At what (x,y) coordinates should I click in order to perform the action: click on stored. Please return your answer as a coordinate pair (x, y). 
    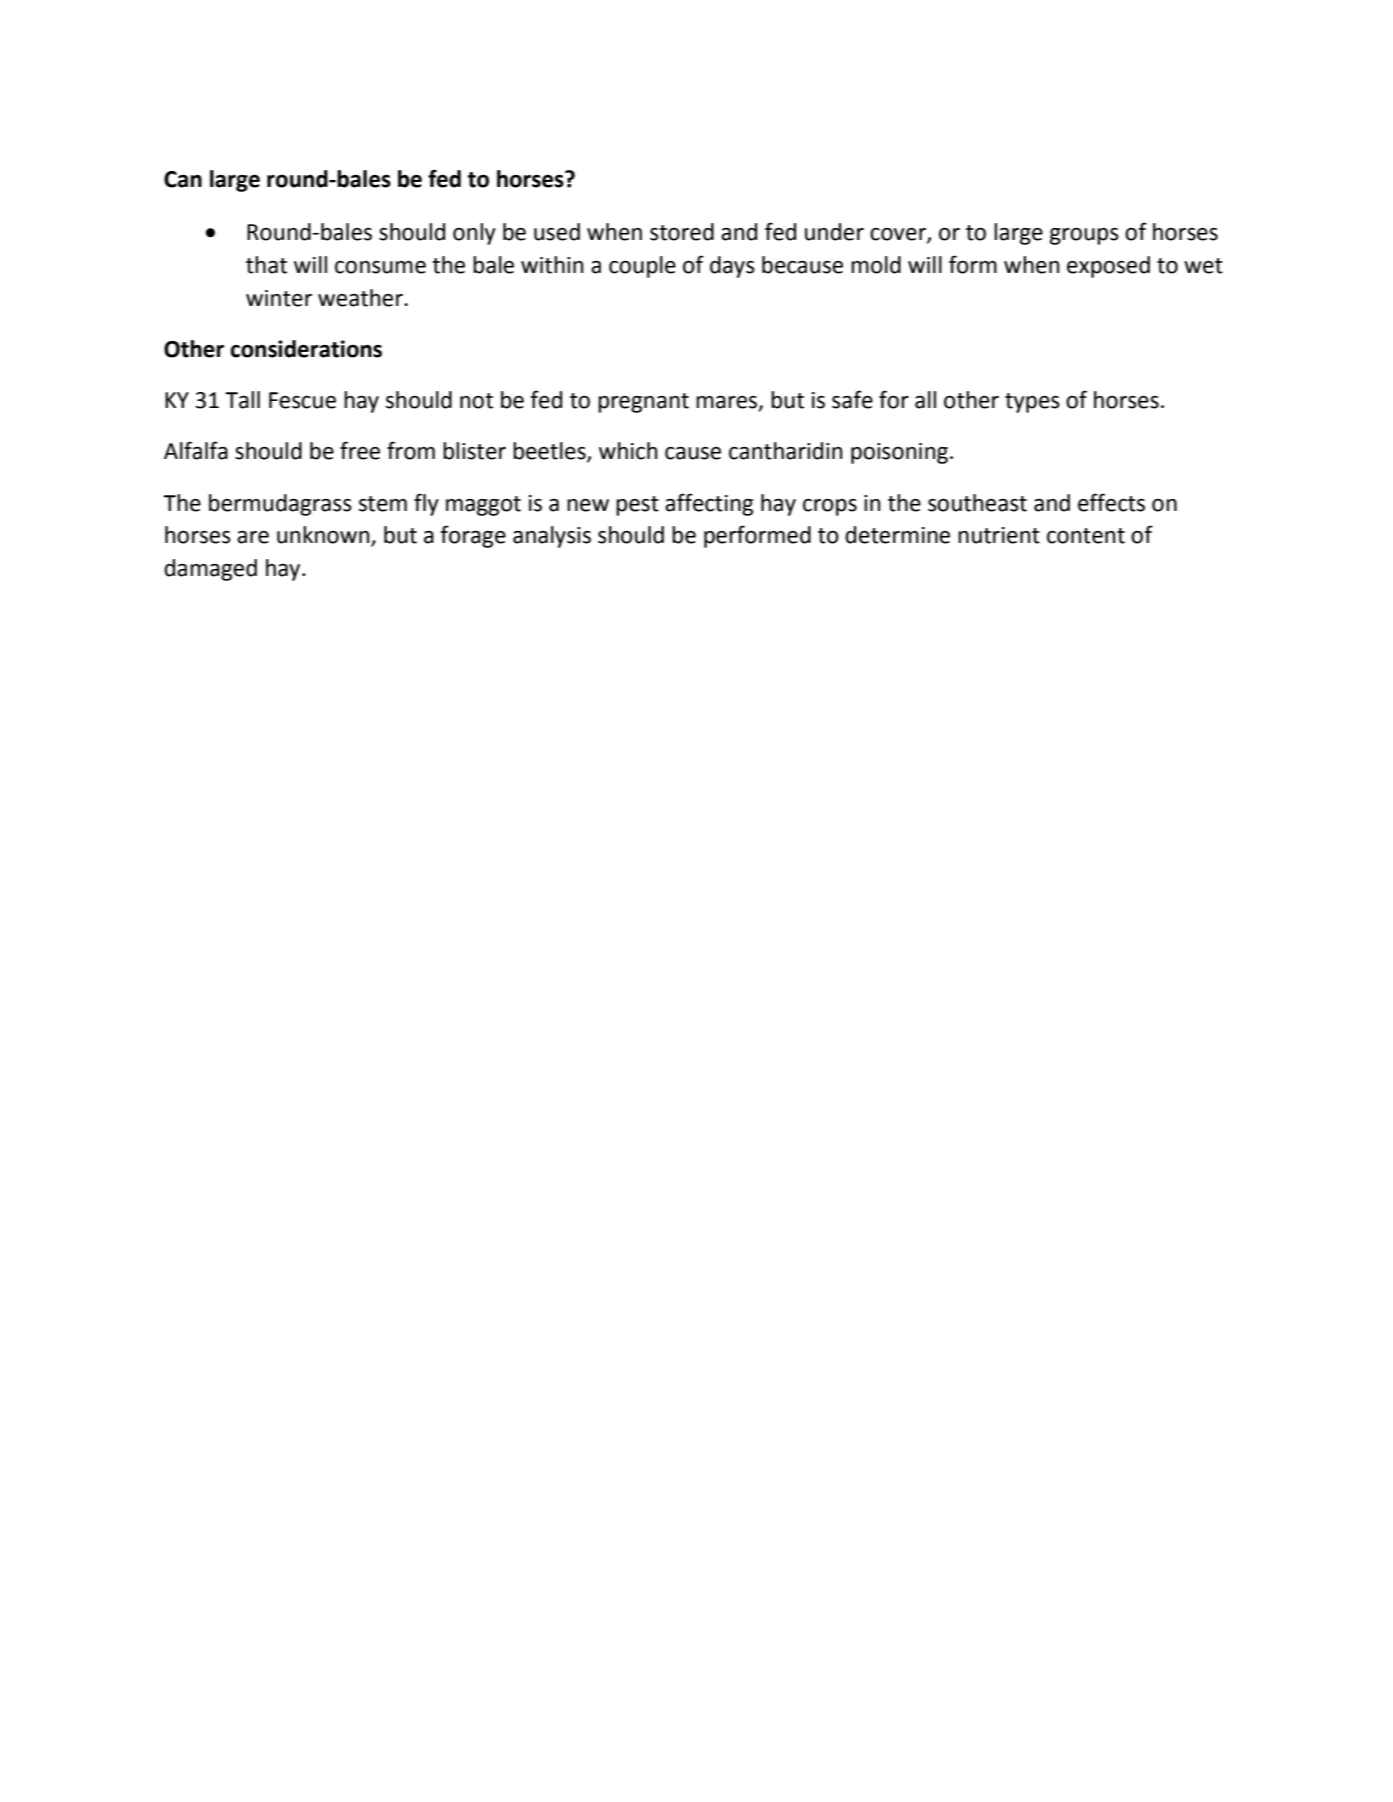
    Looking at the image, I should click on (682, 232).
